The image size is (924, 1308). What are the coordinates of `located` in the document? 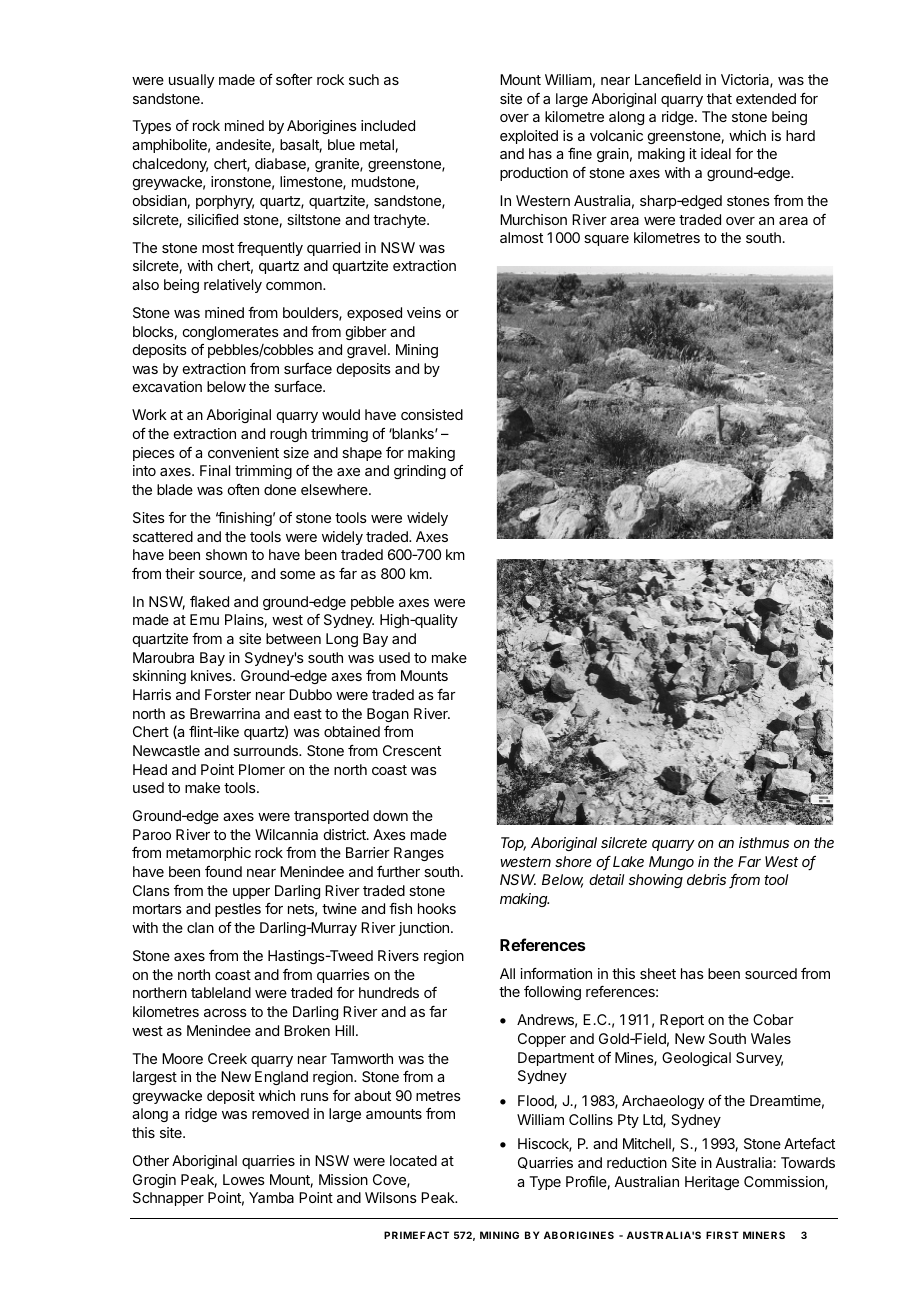 It's located at (413, 1160).
